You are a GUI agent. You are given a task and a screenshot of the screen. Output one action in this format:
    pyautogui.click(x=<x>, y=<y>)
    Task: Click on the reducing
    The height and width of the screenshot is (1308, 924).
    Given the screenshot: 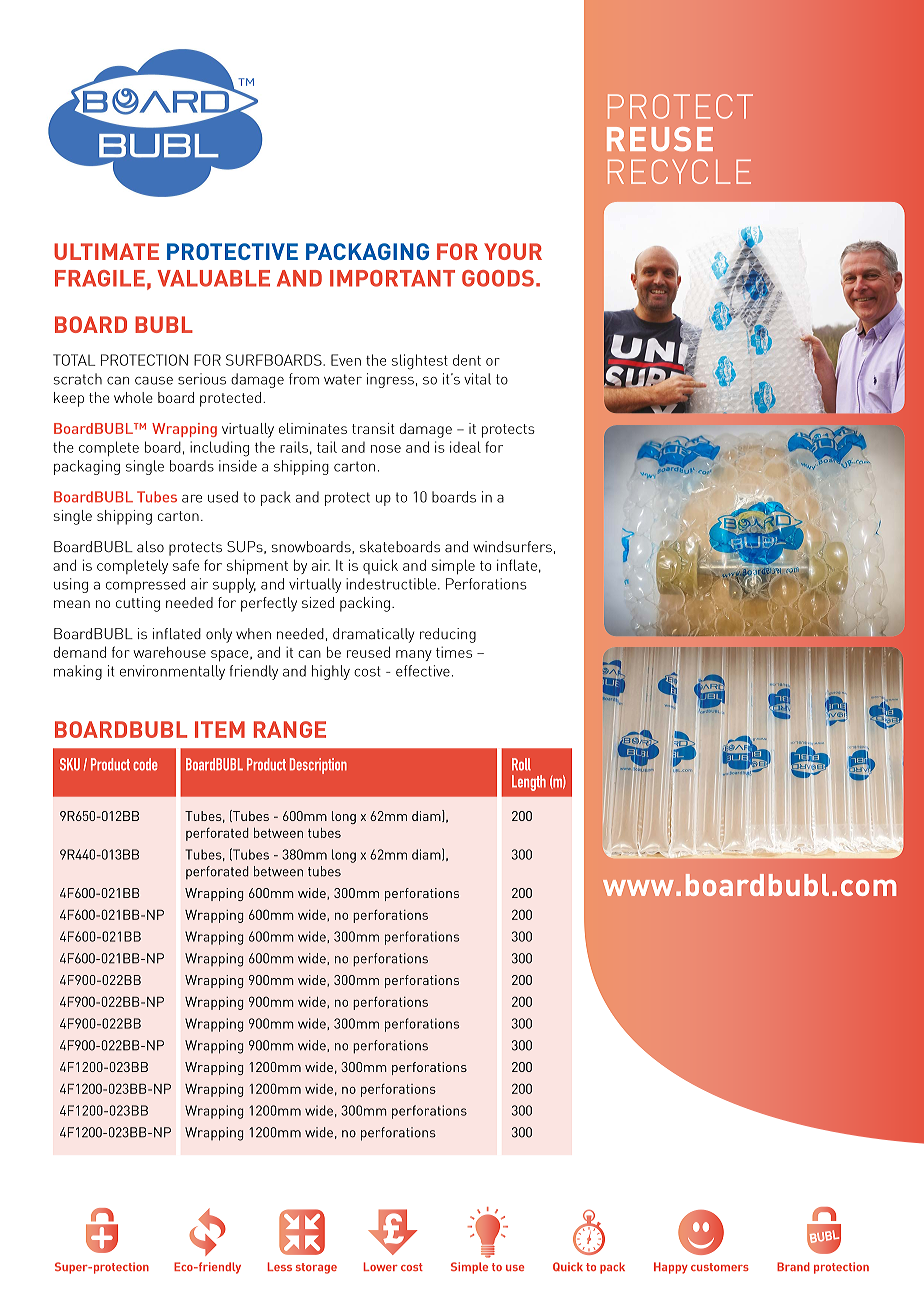 What is the action you would take?
    pyautogui.click(x=448, y=635)
